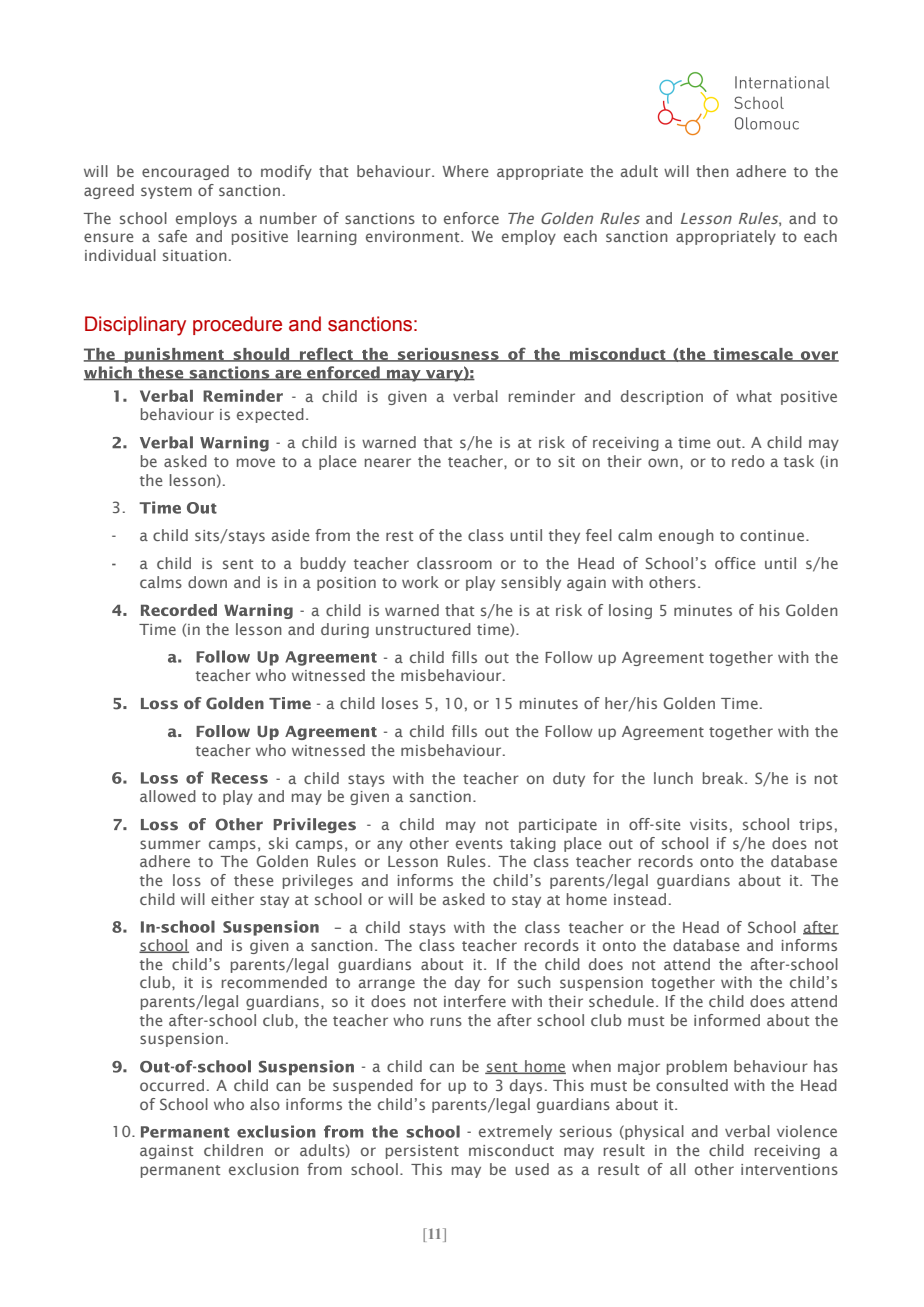  What do you see at coordinates (465, 171) in the screenshot?
I see `Where` at bounding box center [465, 171].
